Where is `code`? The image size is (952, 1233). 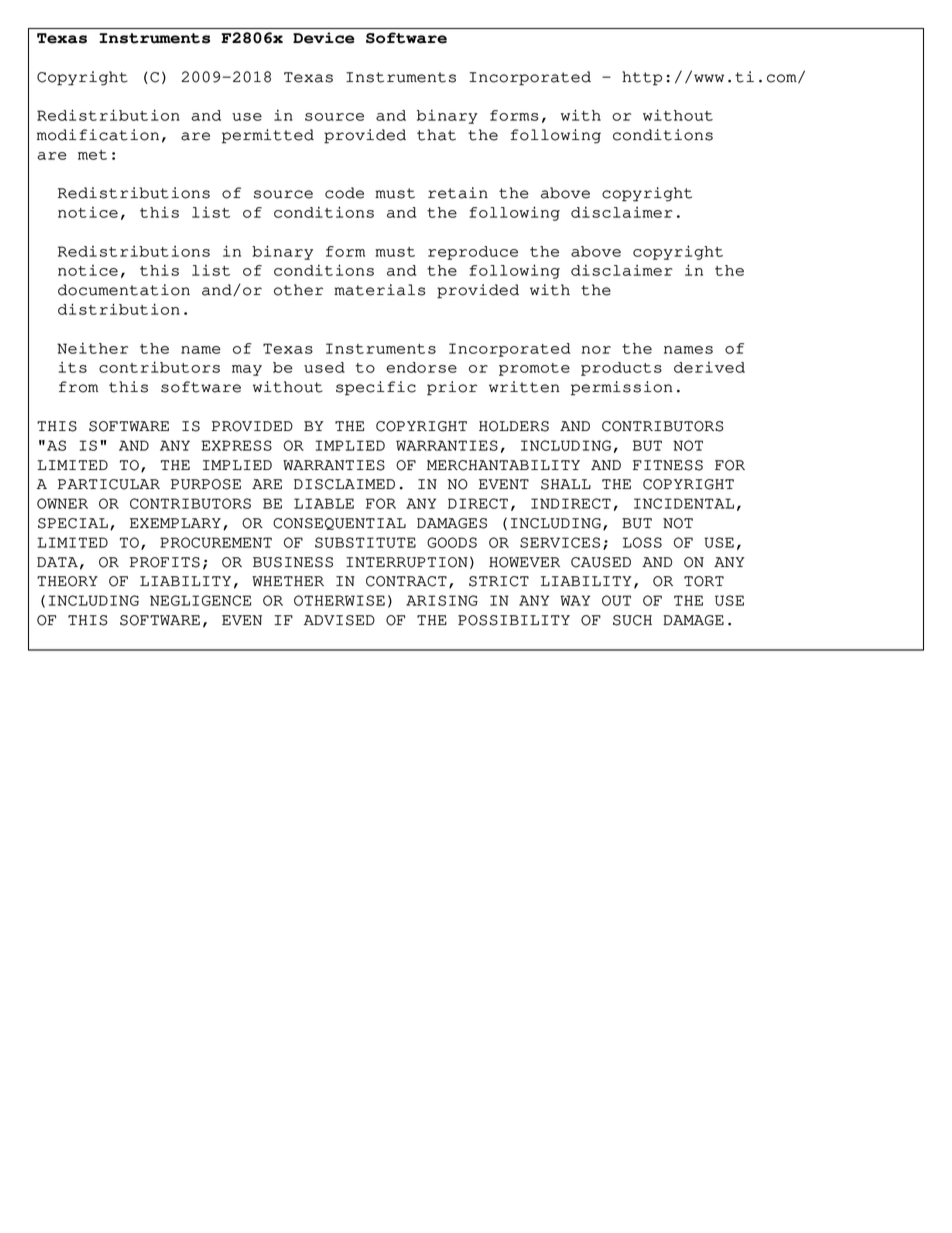
code is located at coordinates (344, 193).
